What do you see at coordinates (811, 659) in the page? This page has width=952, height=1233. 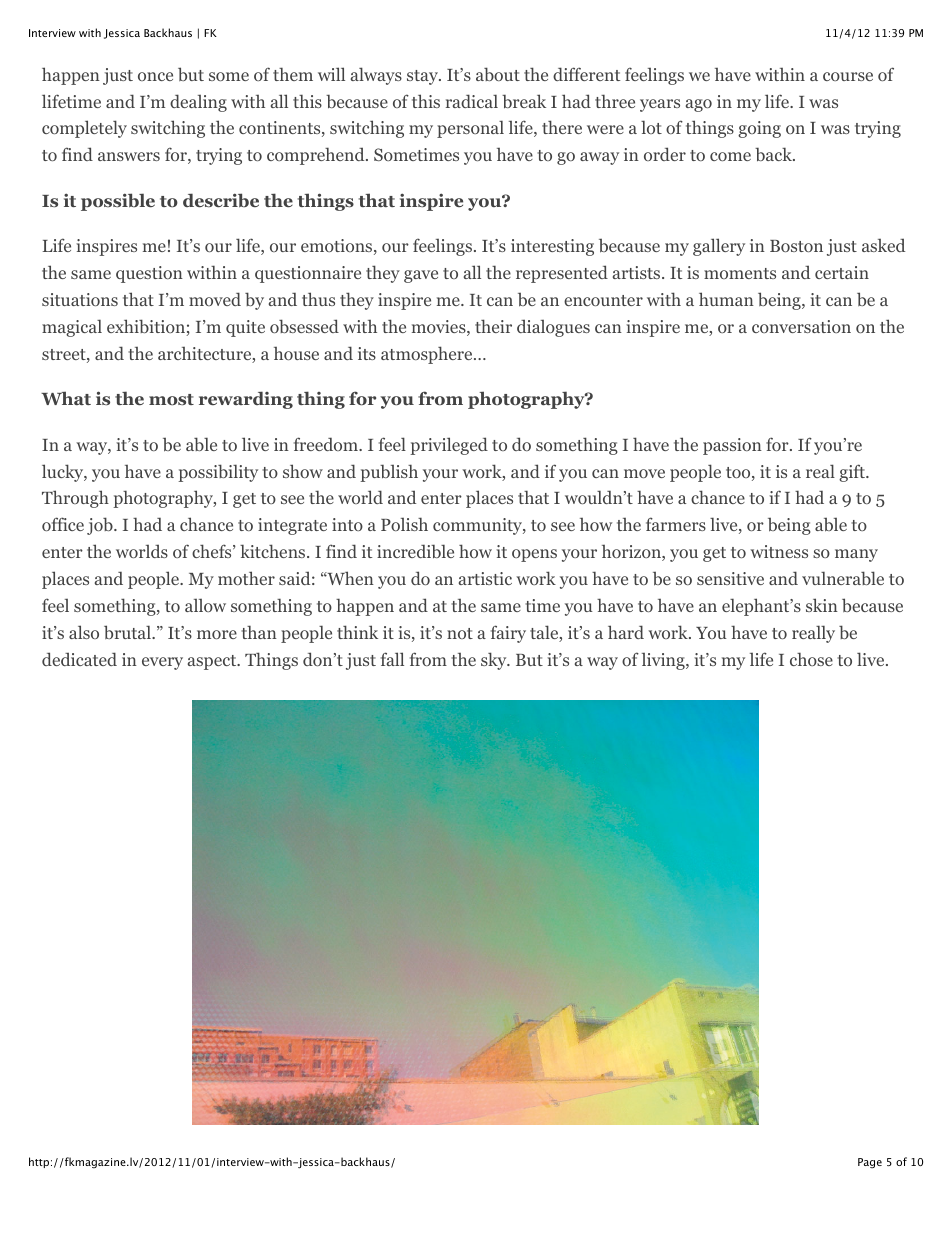 I see `chose` at bounding box center [811, 659].
